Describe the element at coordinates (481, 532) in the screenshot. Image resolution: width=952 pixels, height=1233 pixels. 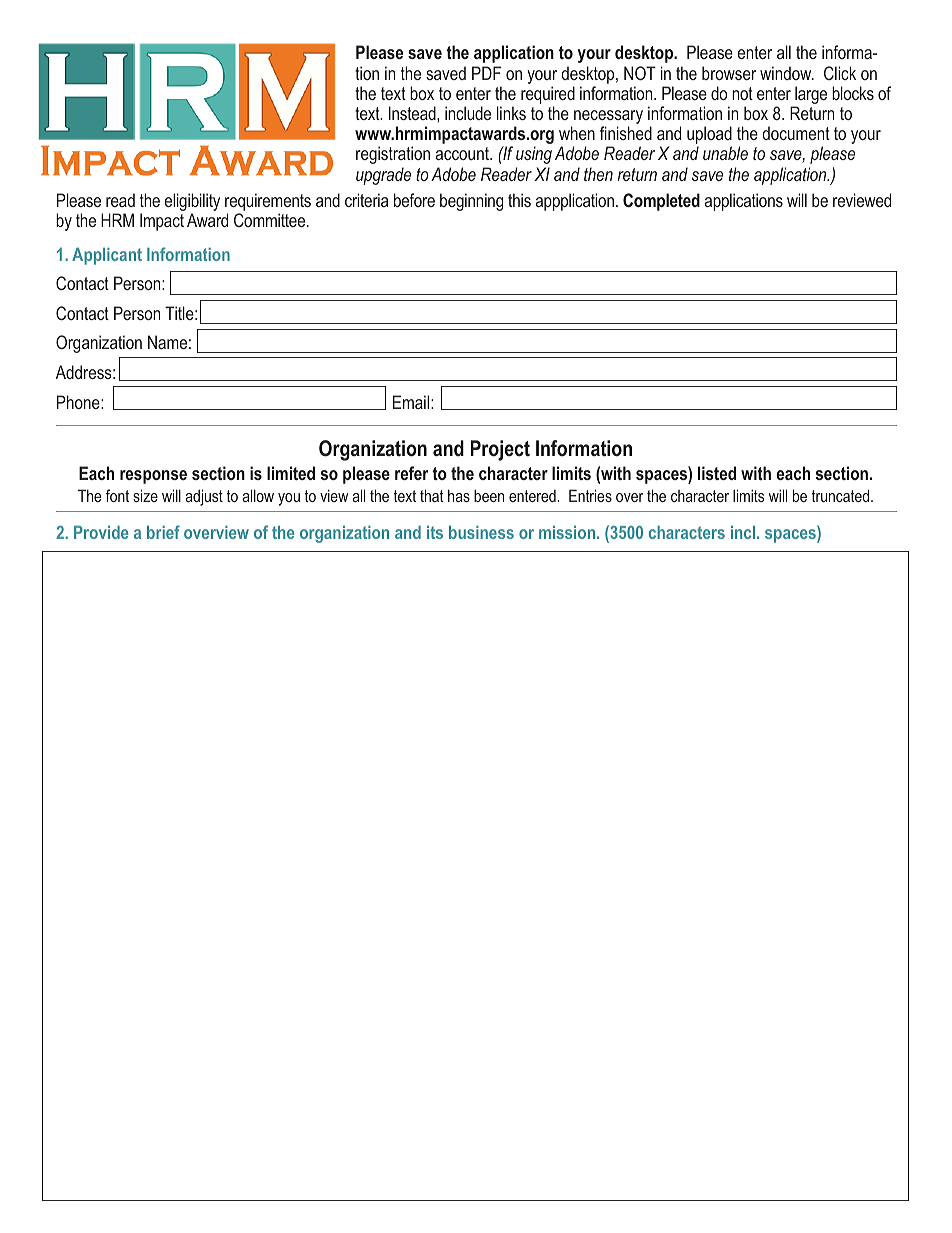
I see `business` at that location.
